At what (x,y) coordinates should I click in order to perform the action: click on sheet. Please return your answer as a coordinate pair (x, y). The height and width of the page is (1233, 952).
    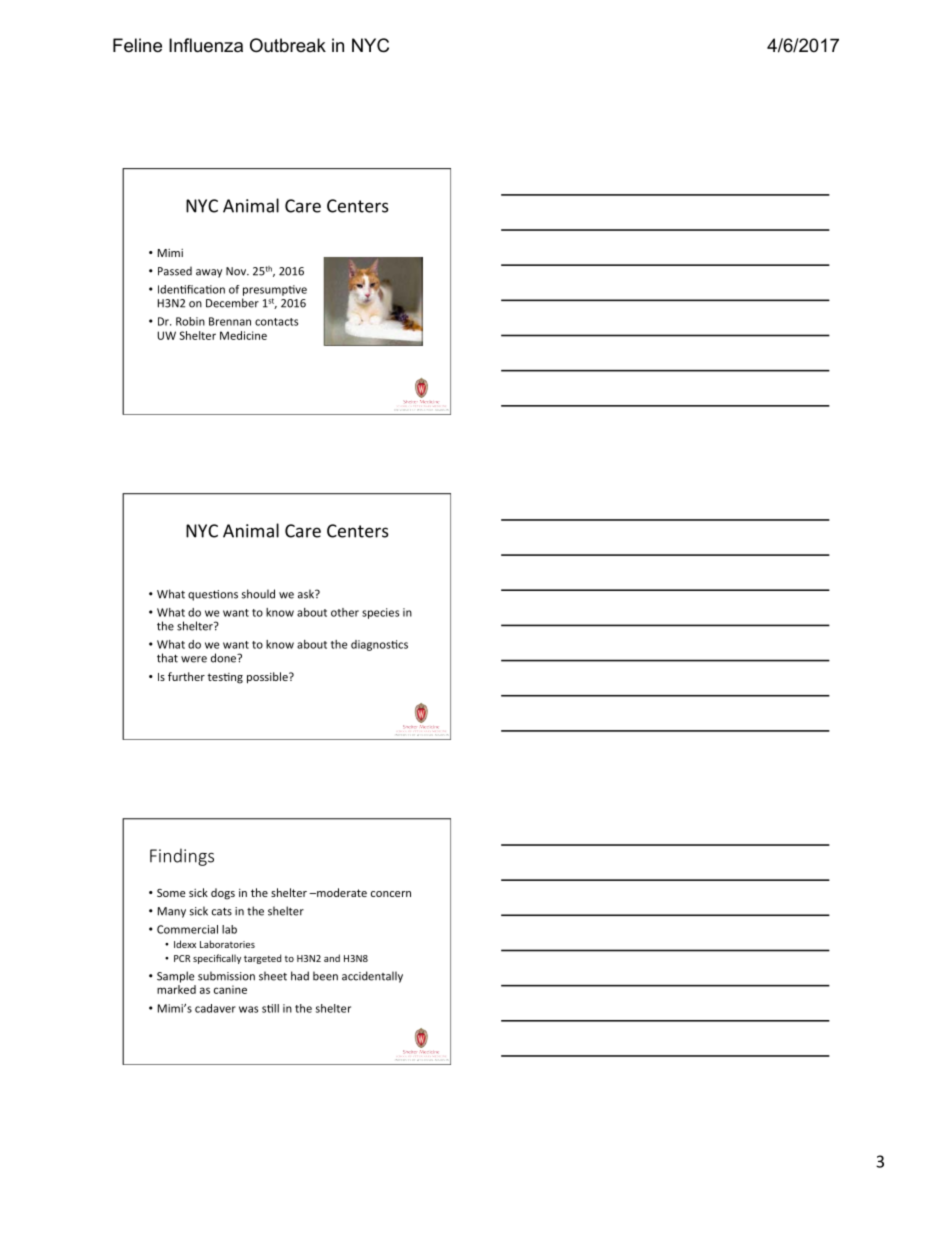
    Looking at the image, I should click on (273, 976).
